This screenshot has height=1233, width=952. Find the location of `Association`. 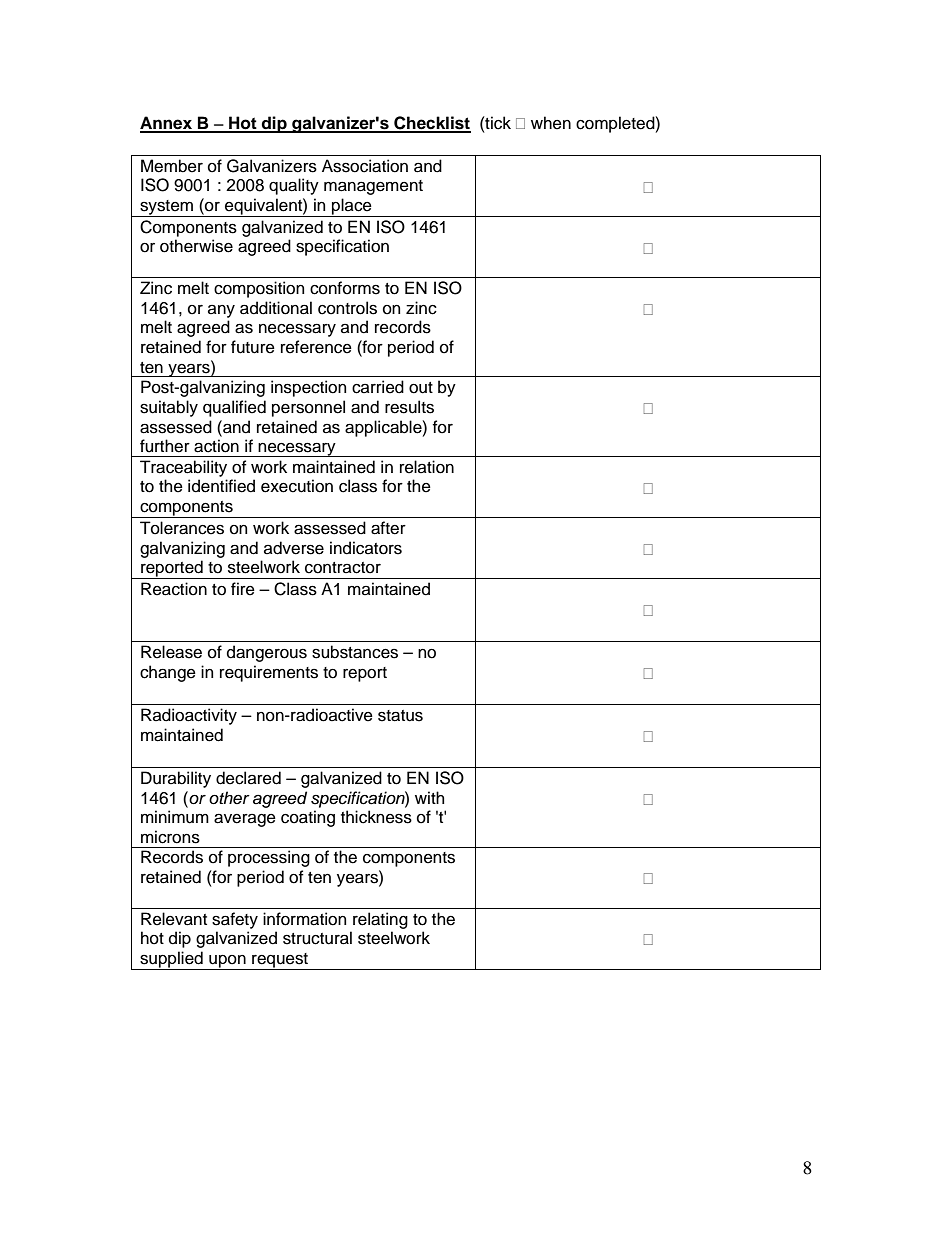

Association is located at coordinates (365, 166).
